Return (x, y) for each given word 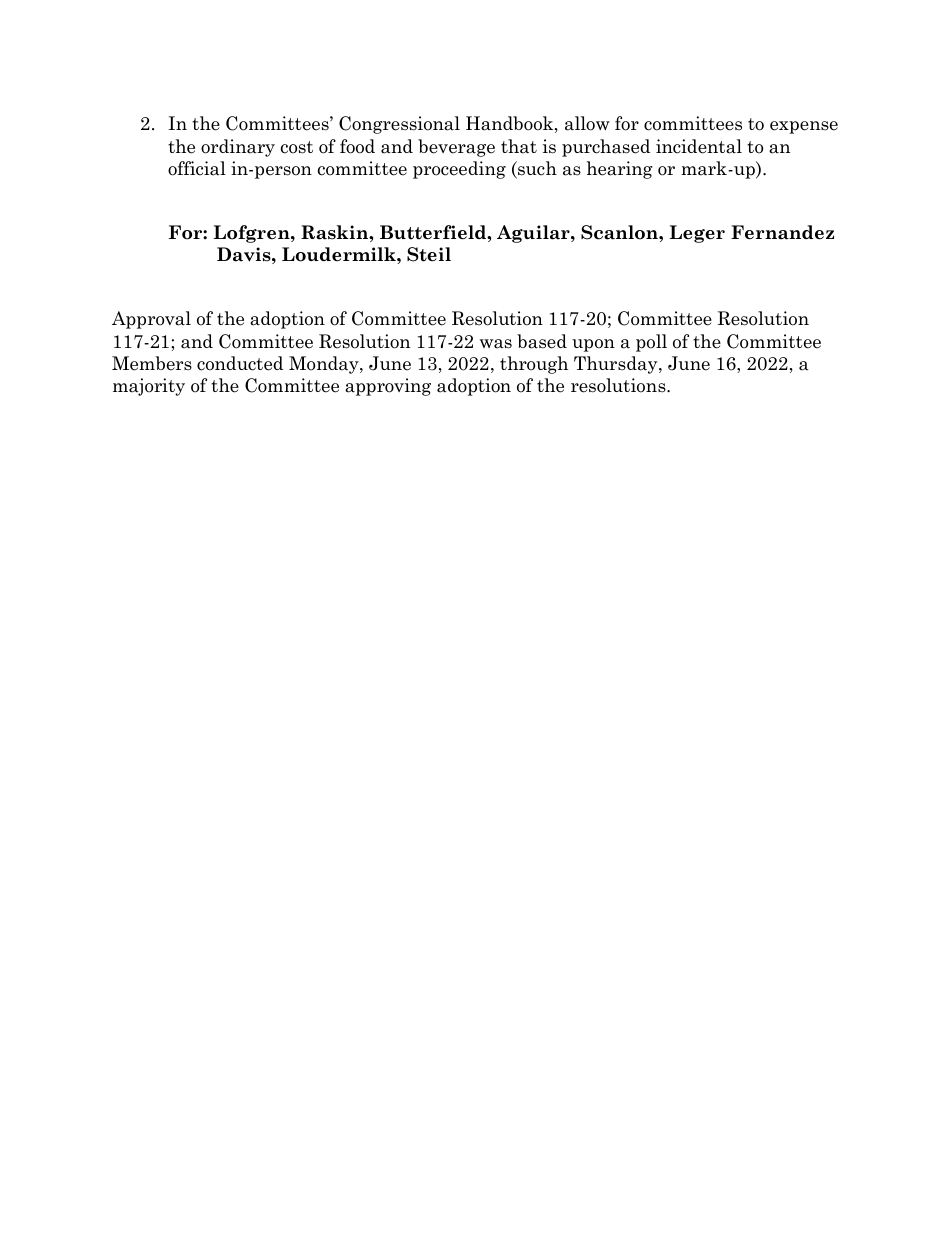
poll (651, 343)
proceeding (459, 170)
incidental (699, 146)
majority (149, 387)
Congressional (399, 125)
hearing (620, 170)
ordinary (238, 148)
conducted (240, 363)
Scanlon (620, 232)
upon (593, 345)
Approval (151, 320)
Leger (697, 234)
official (197, 168)
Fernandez (782, 232)
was (496, 344)
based (542, 341)
